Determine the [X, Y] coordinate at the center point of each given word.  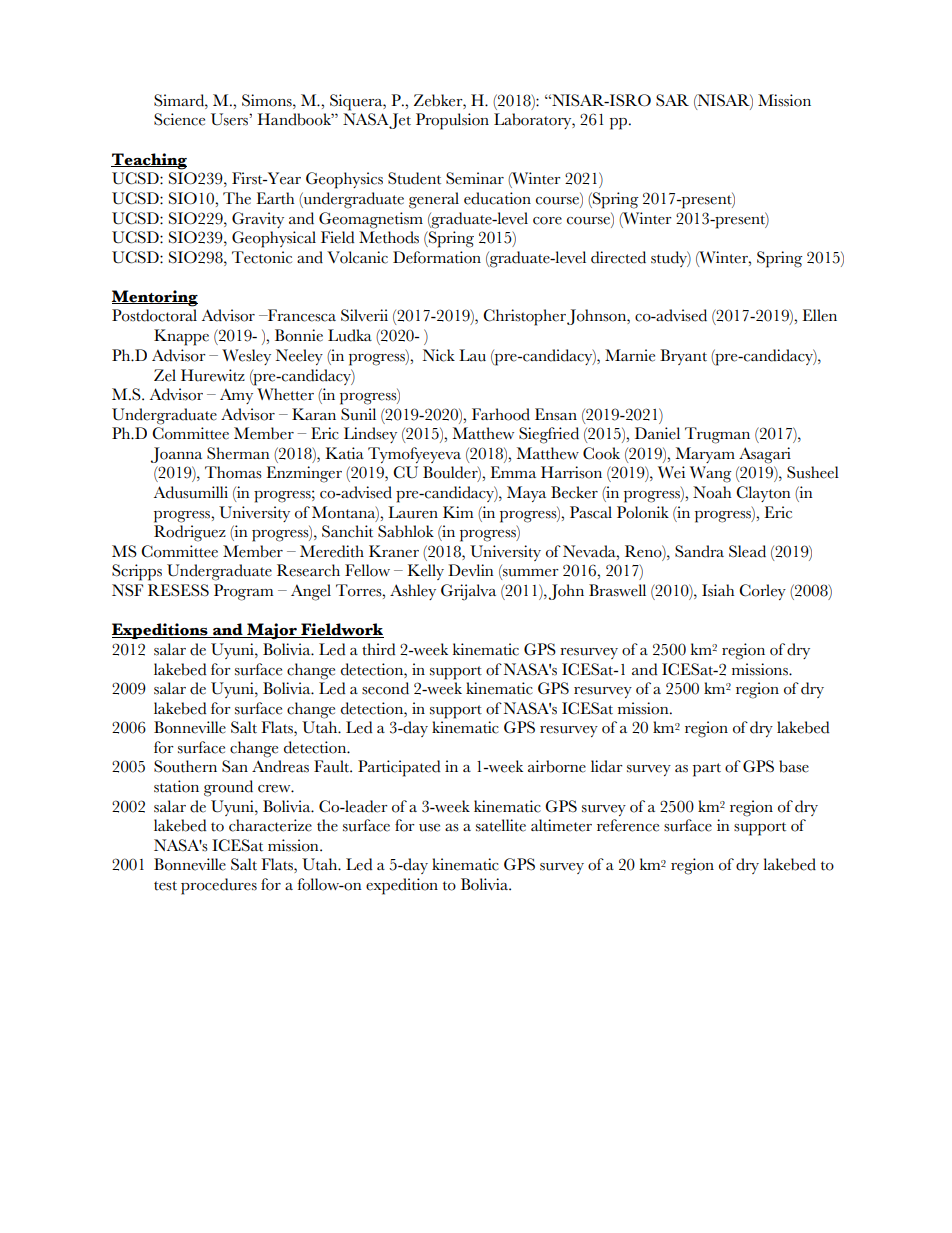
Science [179, 119]
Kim [458, 512]
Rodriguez [190, 533]
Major [272, 631]
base [794, 766]
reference [628, 825]
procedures [219, 886]
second [385, 688]
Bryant [683, 357]
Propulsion [452, 121]
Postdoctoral [154, 315]
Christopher [524, 317]
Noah [712, 492]
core [547, 221]
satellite [501, 825]
